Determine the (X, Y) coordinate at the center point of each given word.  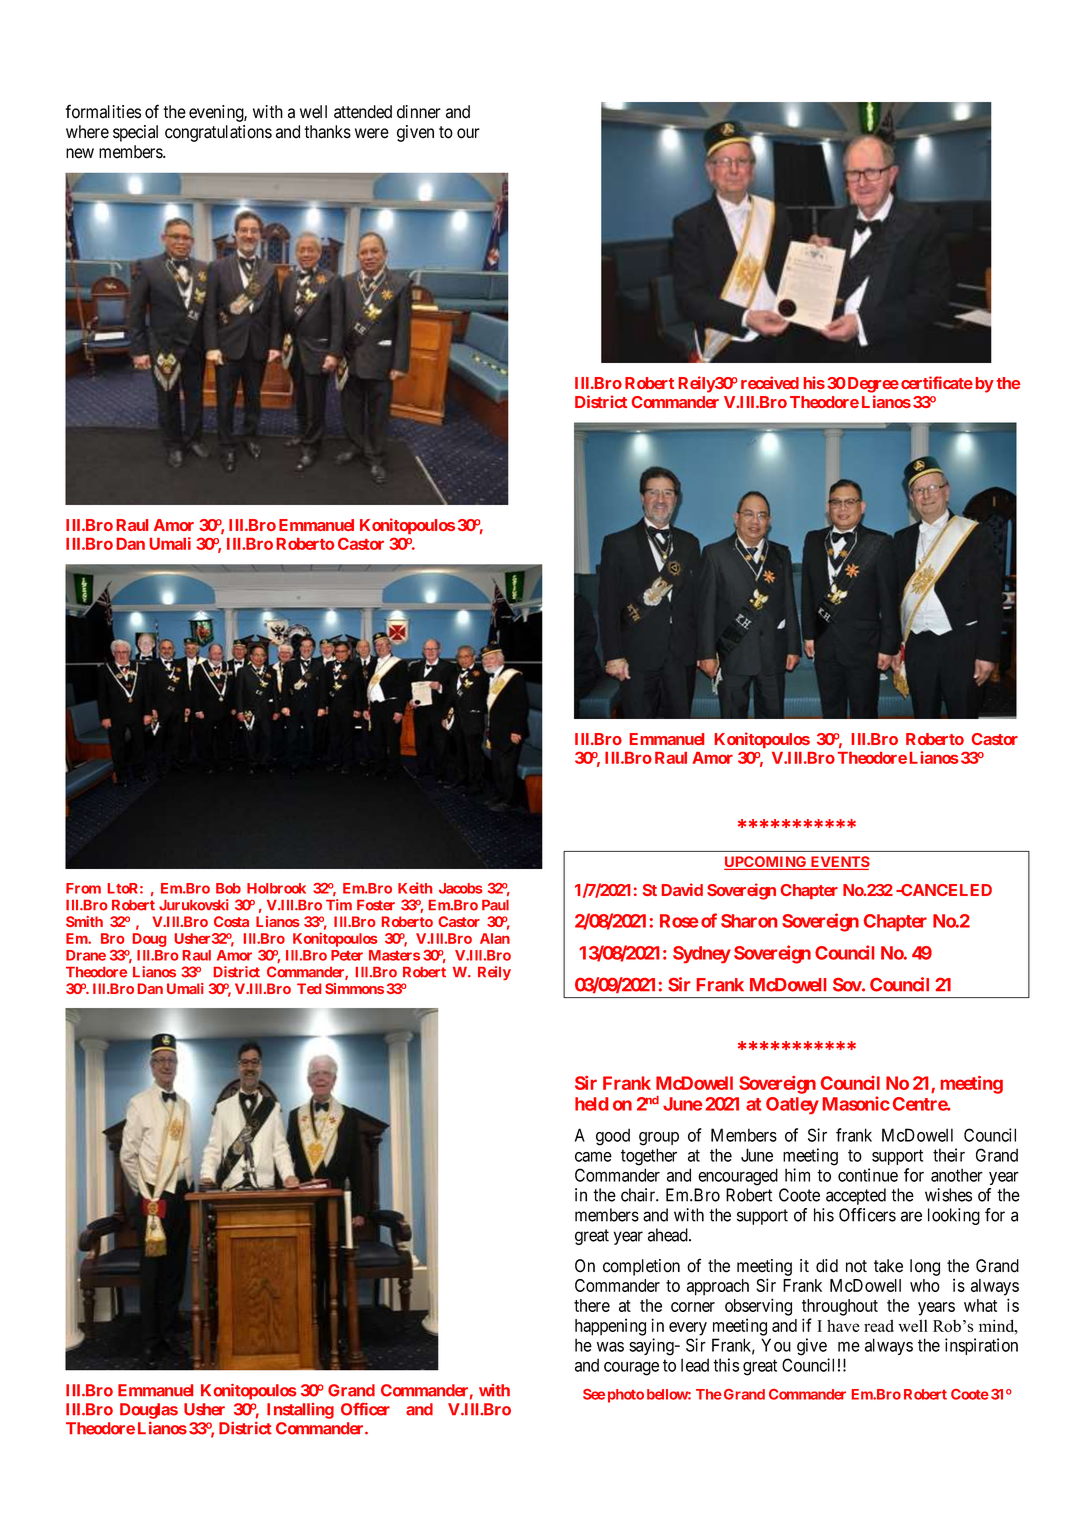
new (80, 153)
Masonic (856, 1103)
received (770, 382)
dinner (419, 112)
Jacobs (460, 888)
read (879, 1325)
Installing (300, 1411)
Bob (228, 888)
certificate (937, 382)
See (594, 1394)
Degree (873, 385)
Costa (231, 921)
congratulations (218, 133)
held (591, 1104)
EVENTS (839, 863)
